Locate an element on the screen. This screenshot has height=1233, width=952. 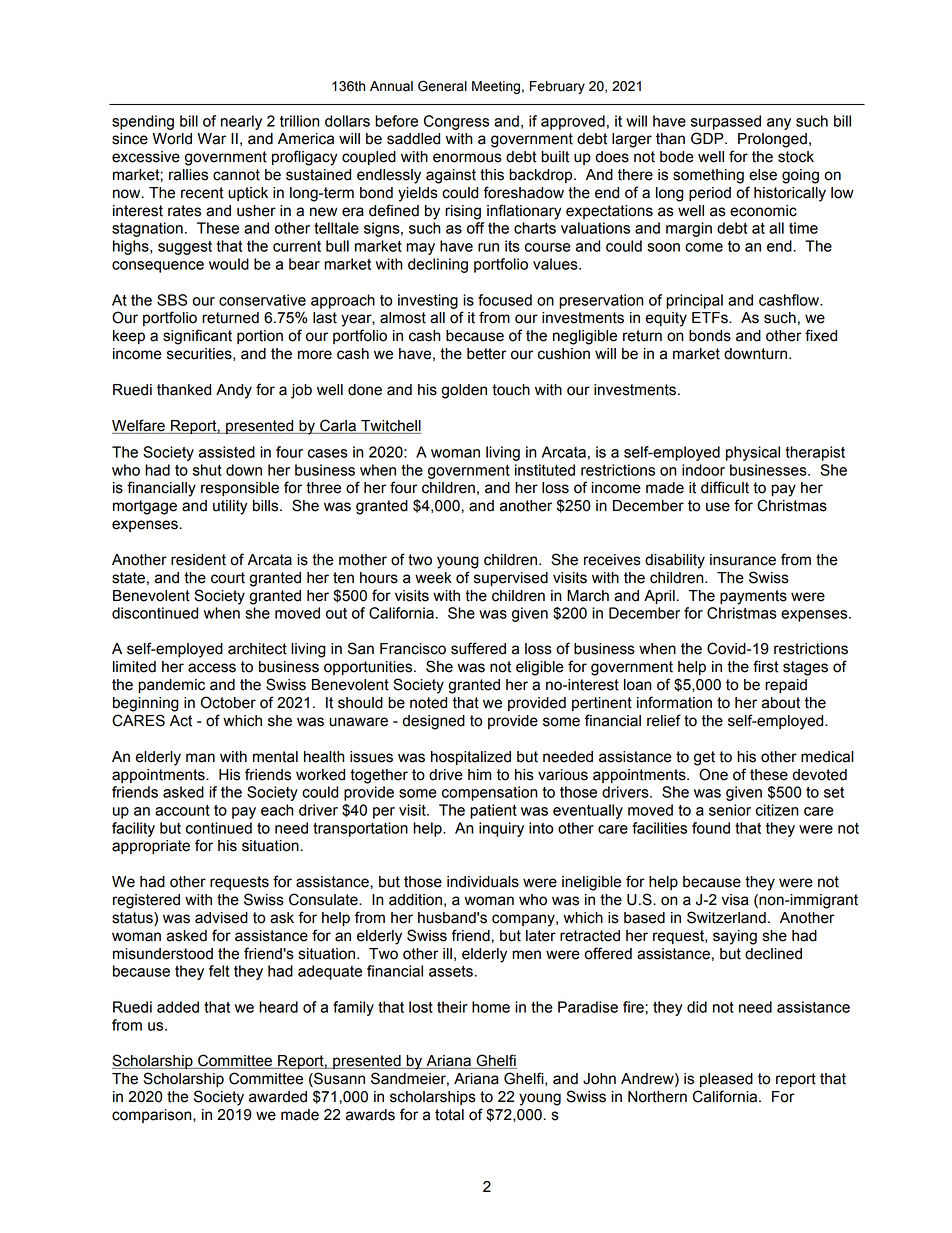
supervised is located at coordinates (511, 579).
